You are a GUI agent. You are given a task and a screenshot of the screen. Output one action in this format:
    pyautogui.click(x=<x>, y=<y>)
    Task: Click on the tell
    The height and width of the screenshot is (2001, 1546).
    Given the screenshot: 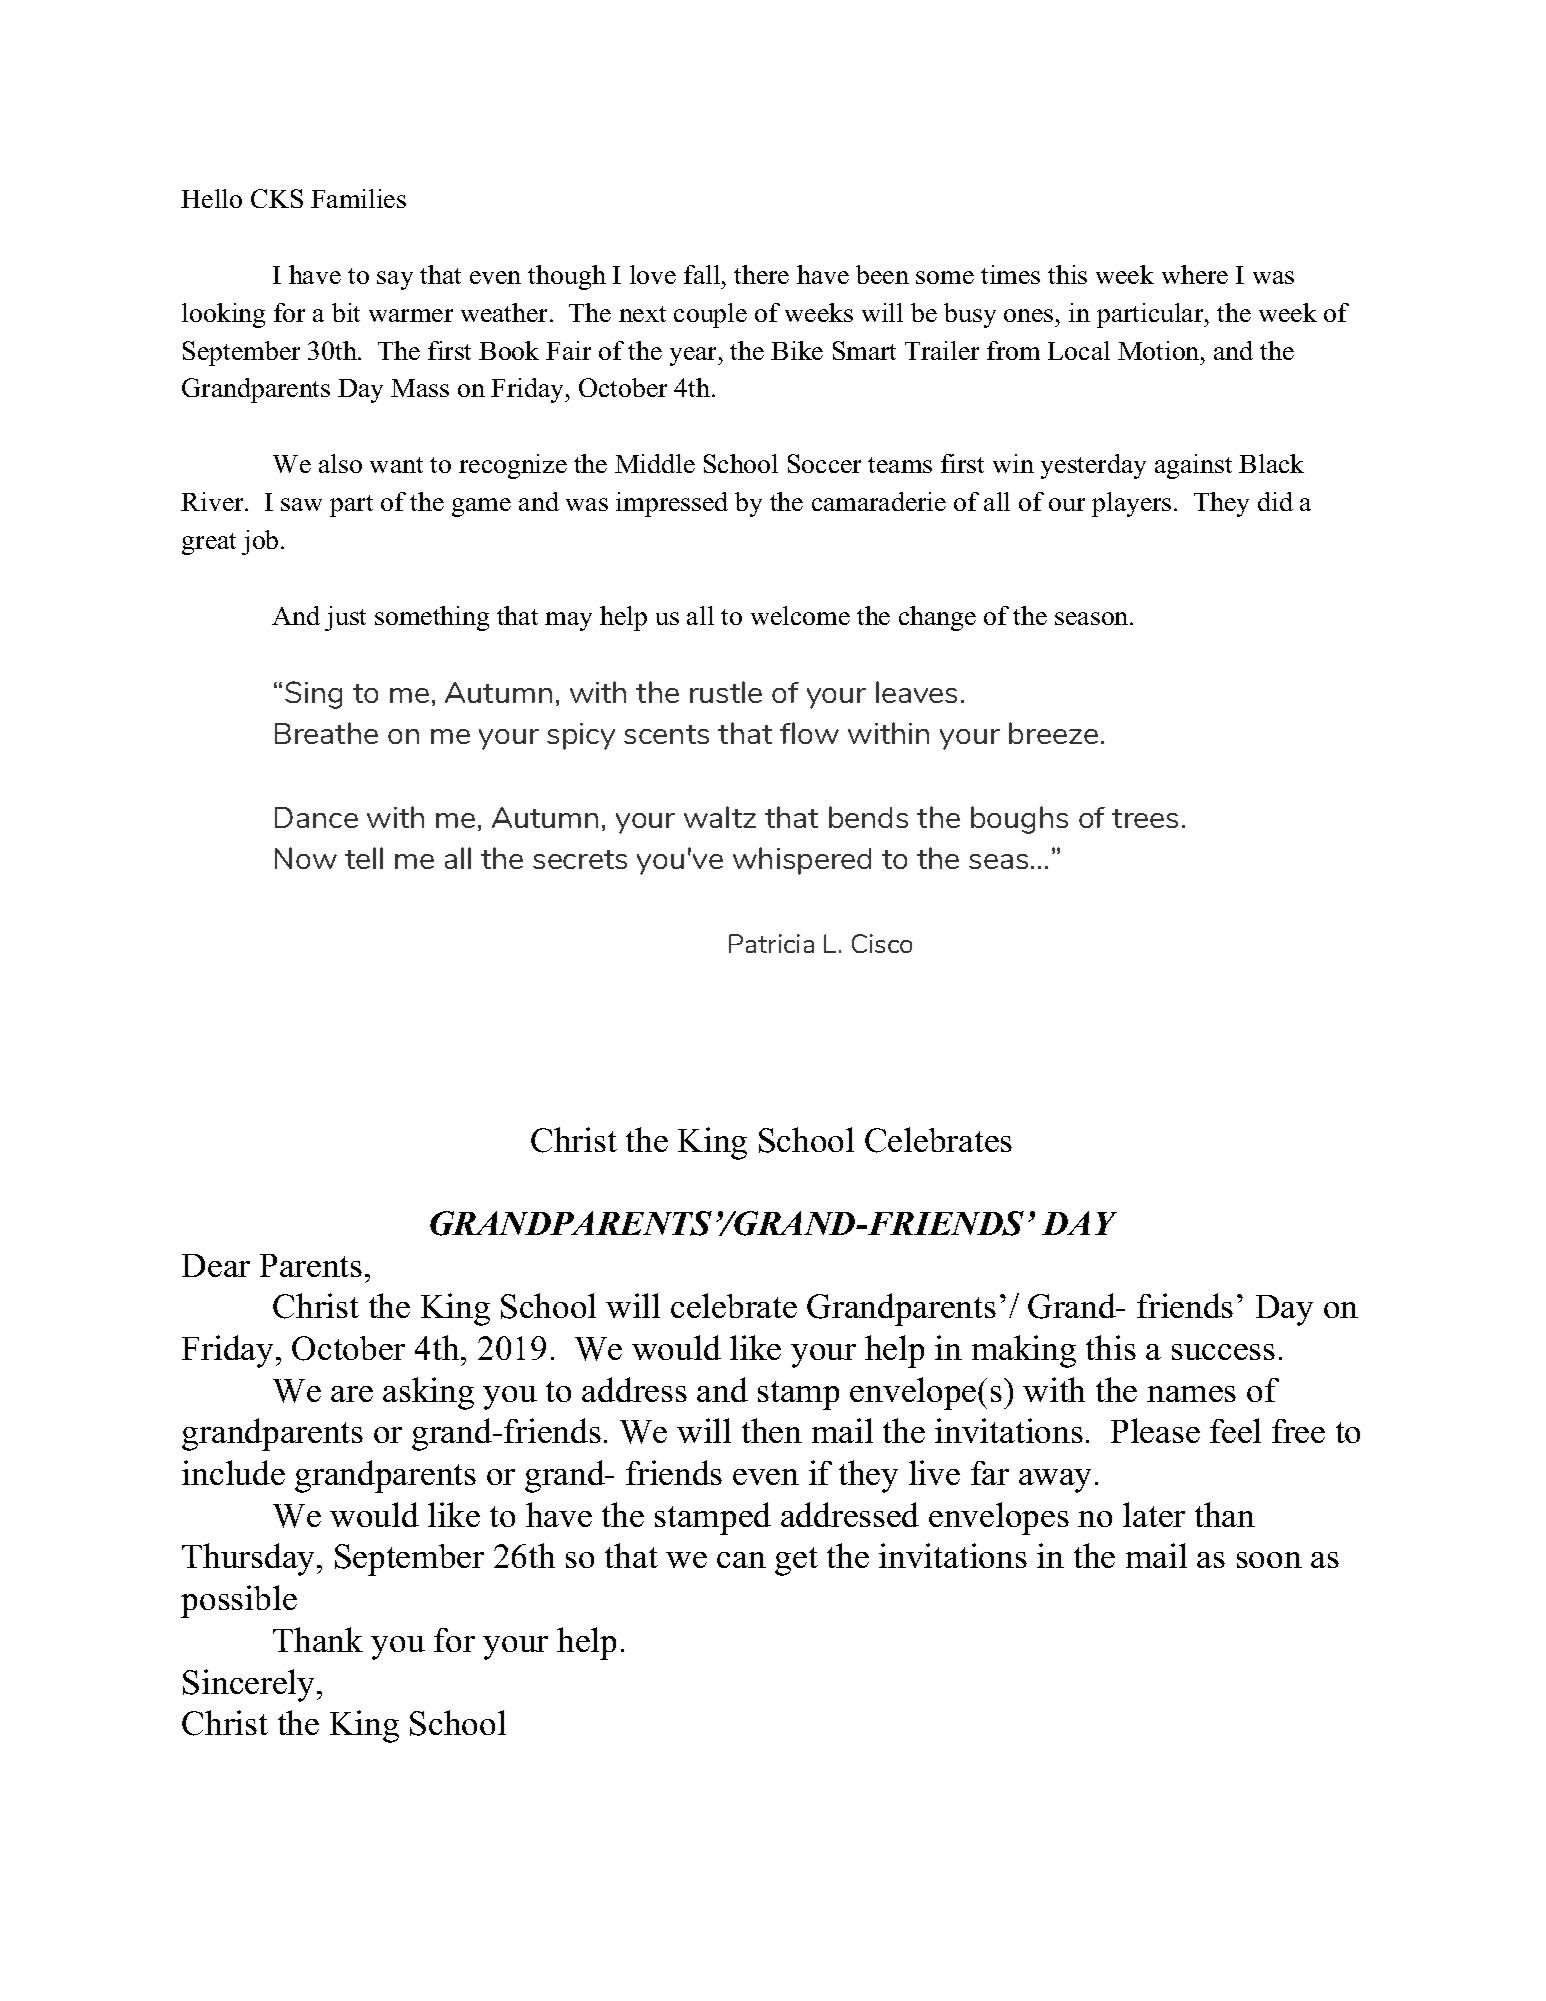 What is the action you would take?
    pyautogui.click(x=364, y=858)
